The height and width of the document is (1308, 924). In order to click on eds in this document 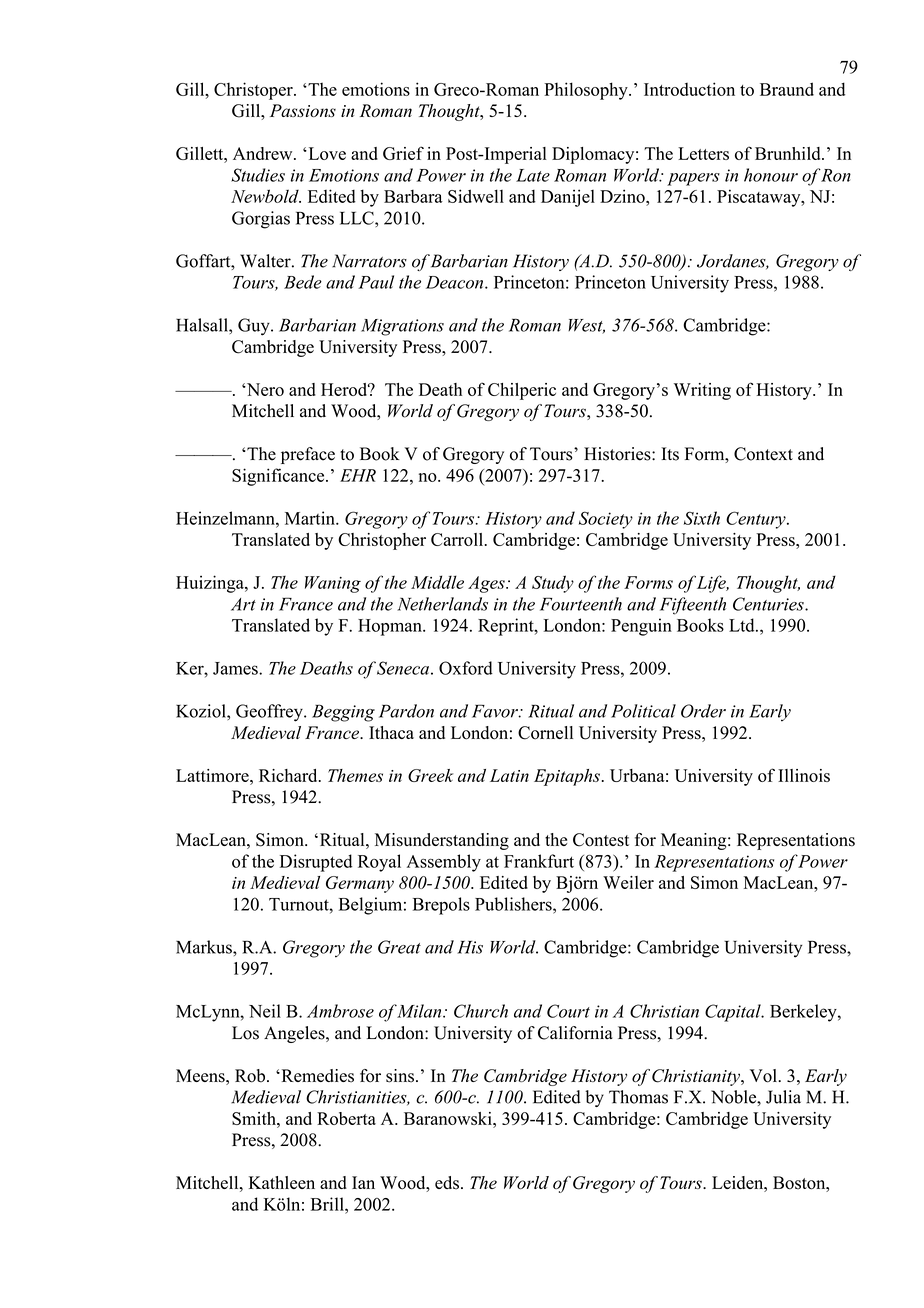, I will do `click(447, 1183)`.
